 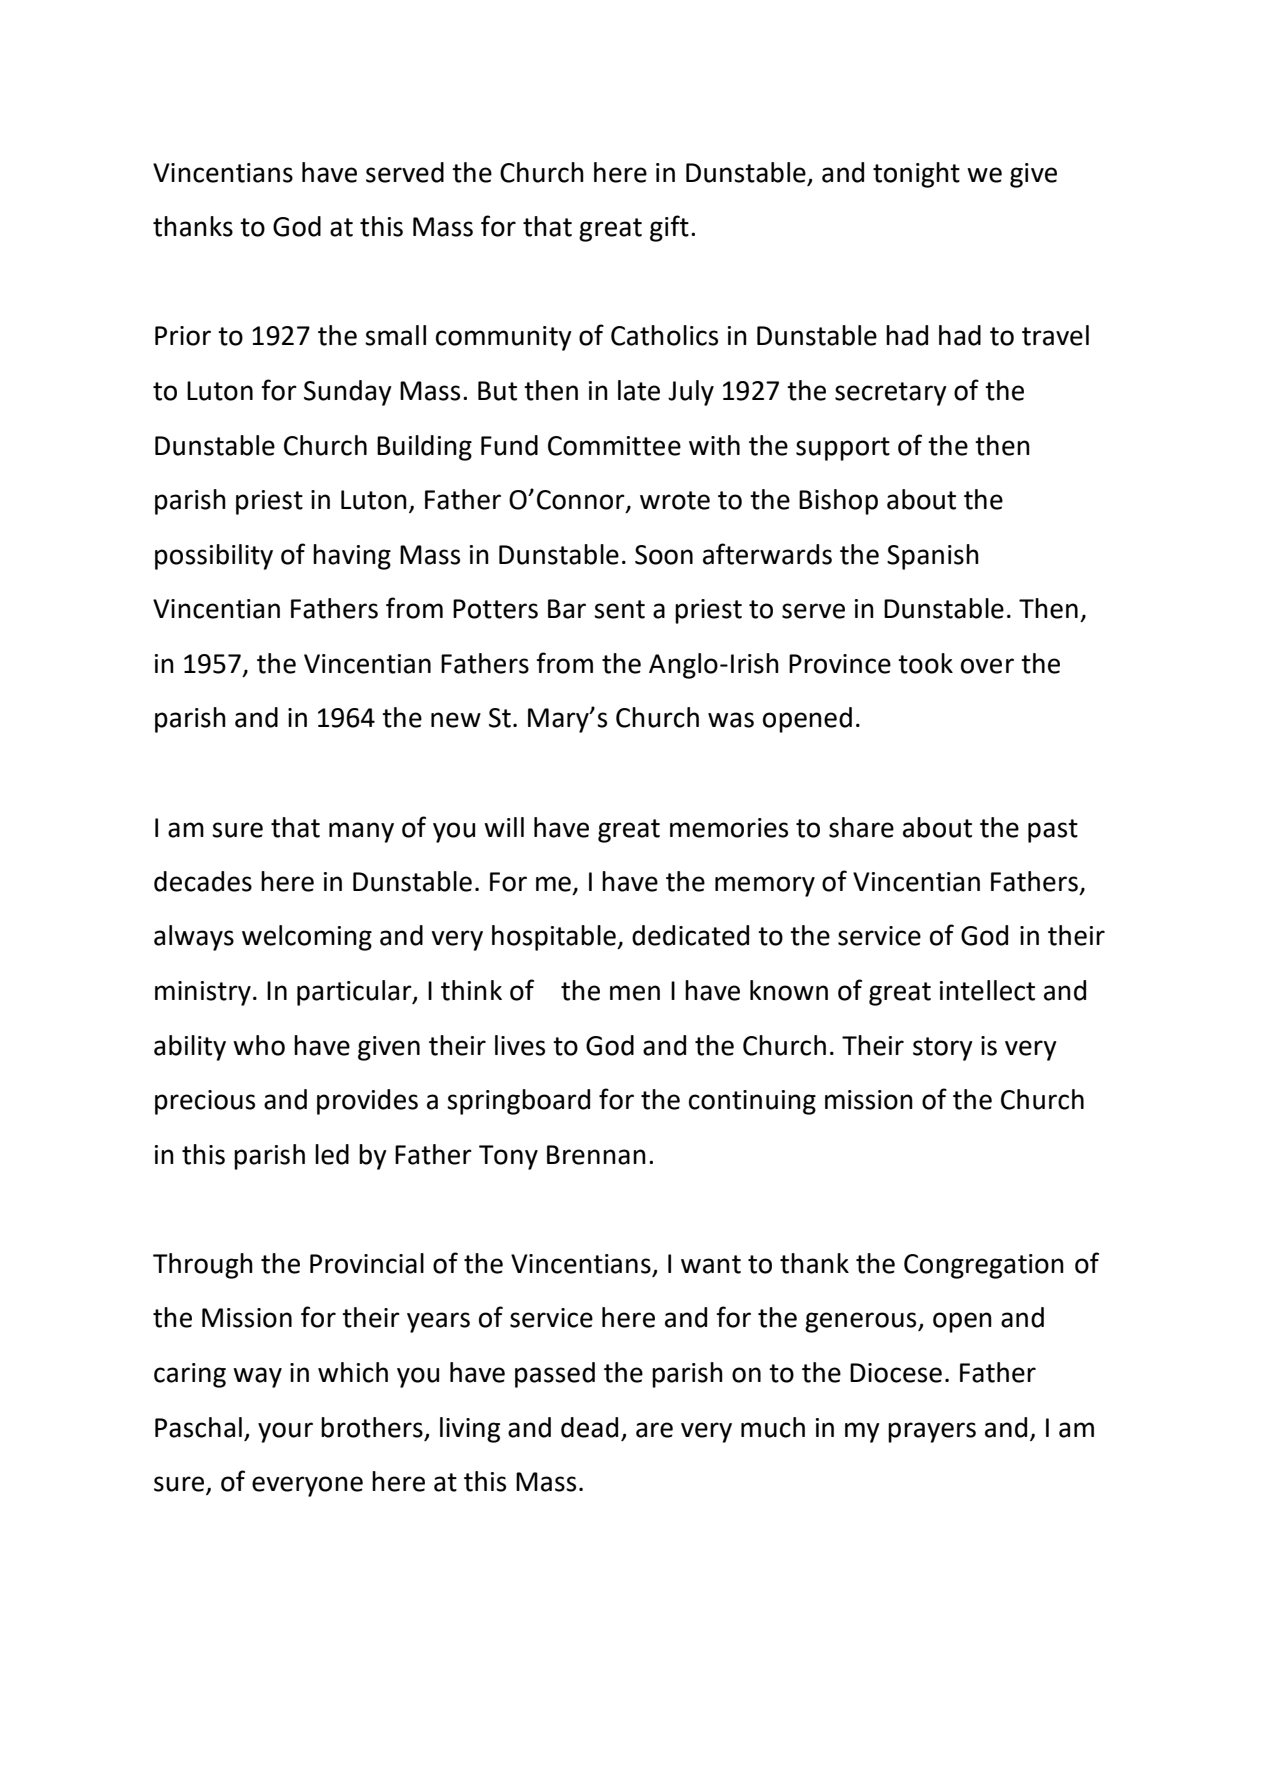 What do you see at coordinates (669, 228) in the screenshot?
I see `gift` at bounding box center [669, 228].
